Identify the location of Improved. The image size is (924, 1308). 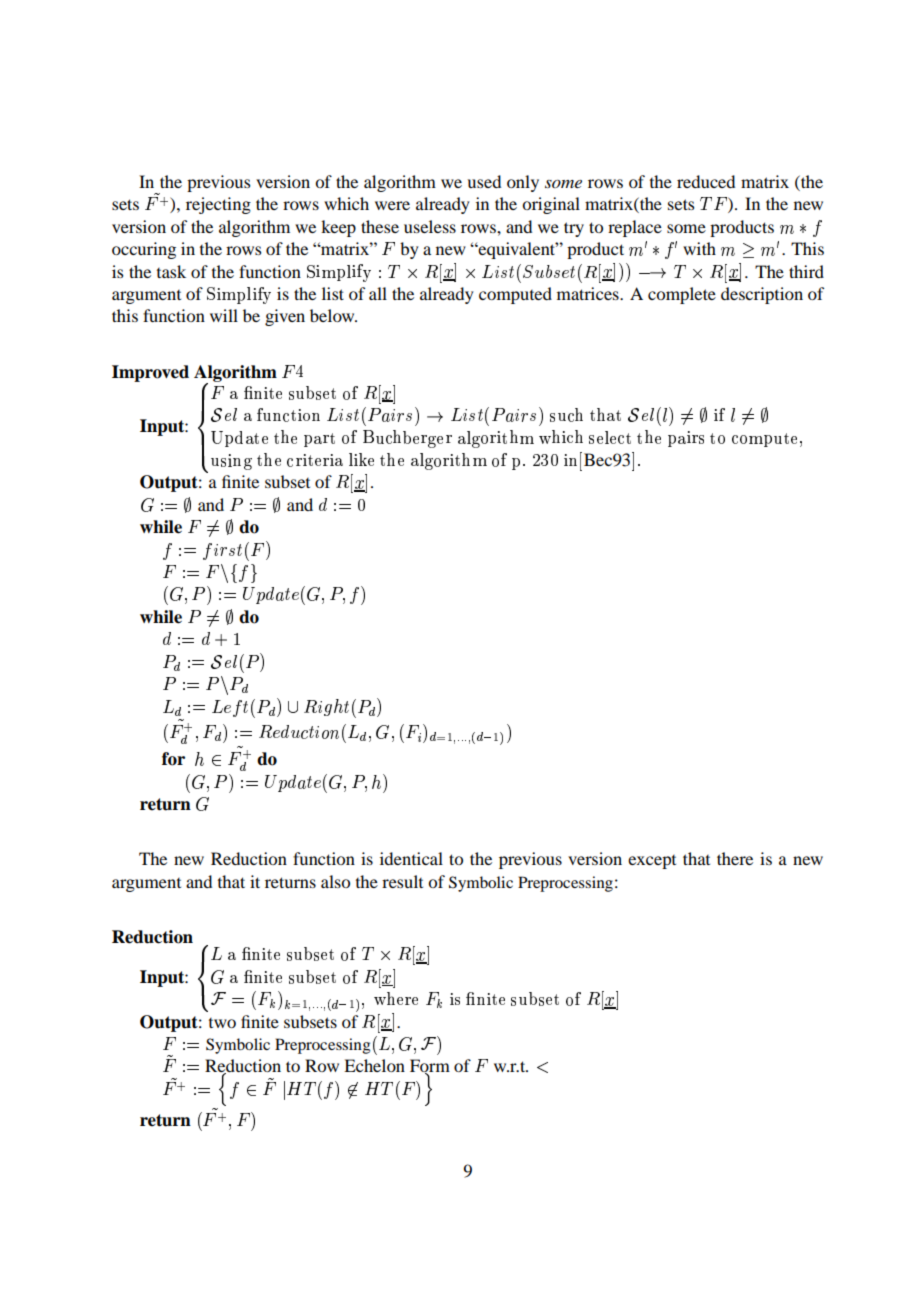
(150, 373).
